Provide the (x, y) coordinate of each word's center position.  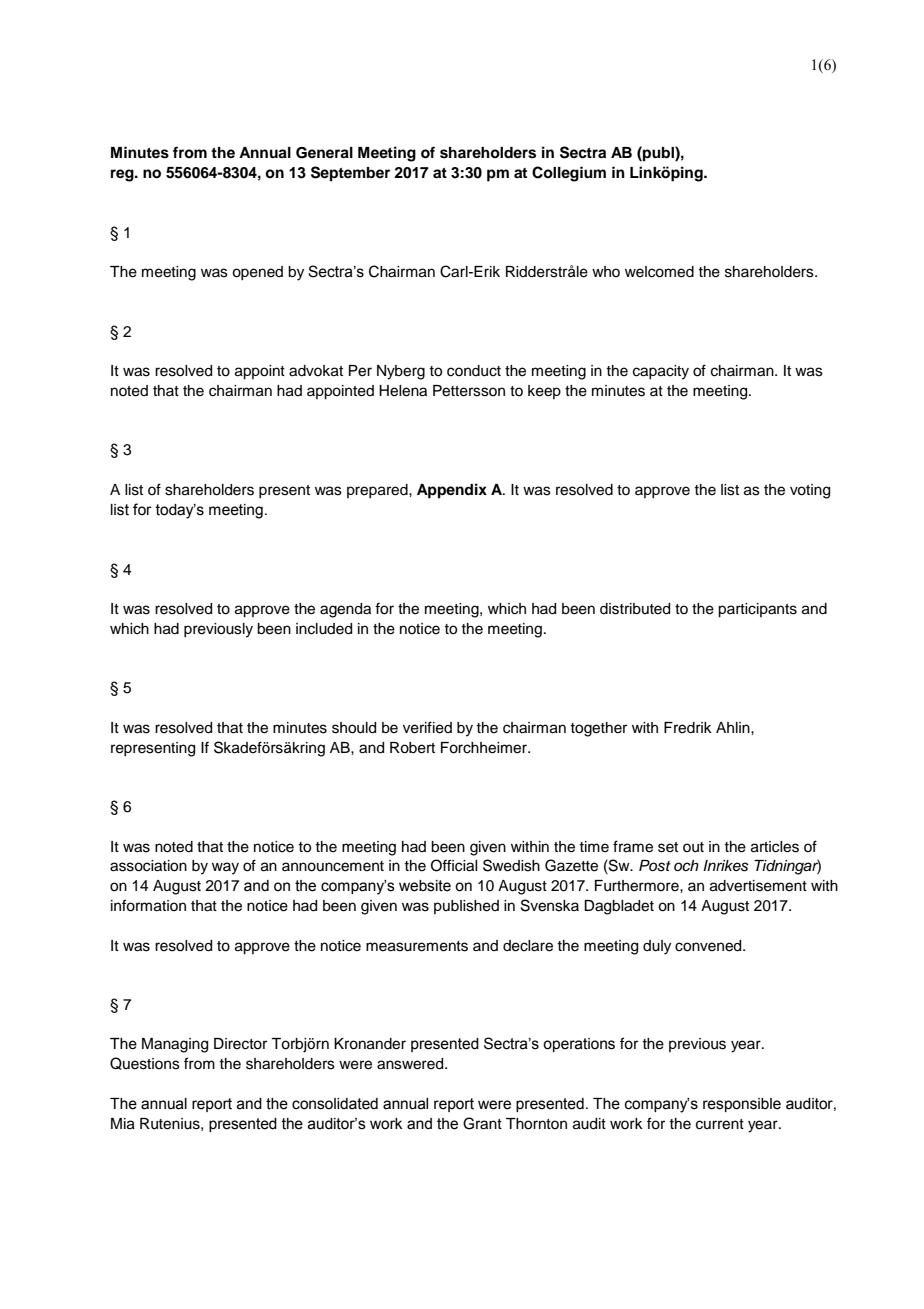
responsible (742, 1105)
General (324, 153)
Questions (145, 1063)
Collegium (569, 174)
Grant (482, 1123)
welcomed (659, 272)
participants (757, 610)
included (324, 629)
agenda (345, 610)
